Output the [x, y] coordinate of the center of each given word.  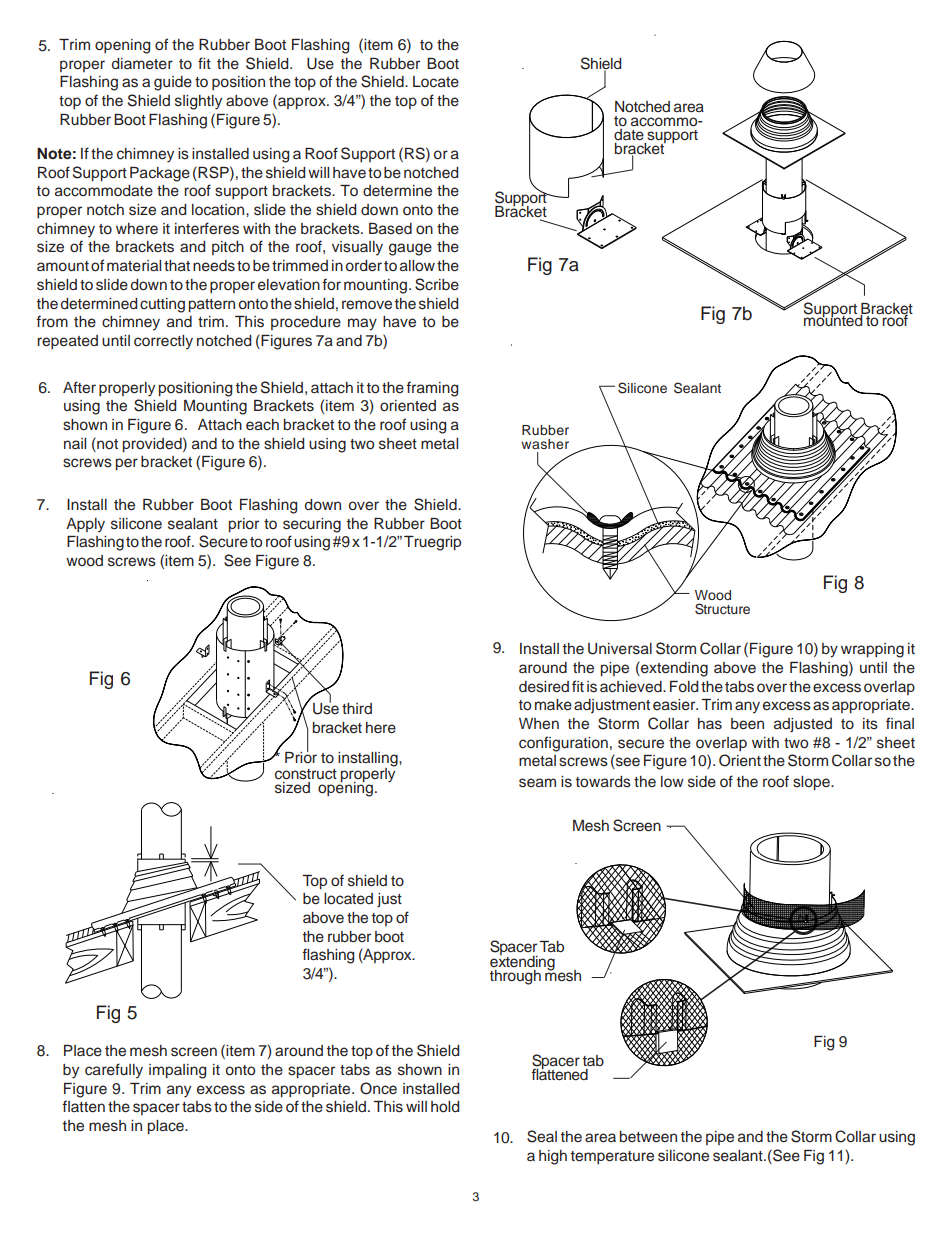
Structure [722, 609]
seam [537, 783]
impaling [177, 1071]
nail [75, 443]
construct [306, 774]
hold [445, 1107]
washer [545, 444]
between [648, 1137]
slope [812, 783]
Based [390, 229]
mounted [834, 319]
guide [173, 83]
